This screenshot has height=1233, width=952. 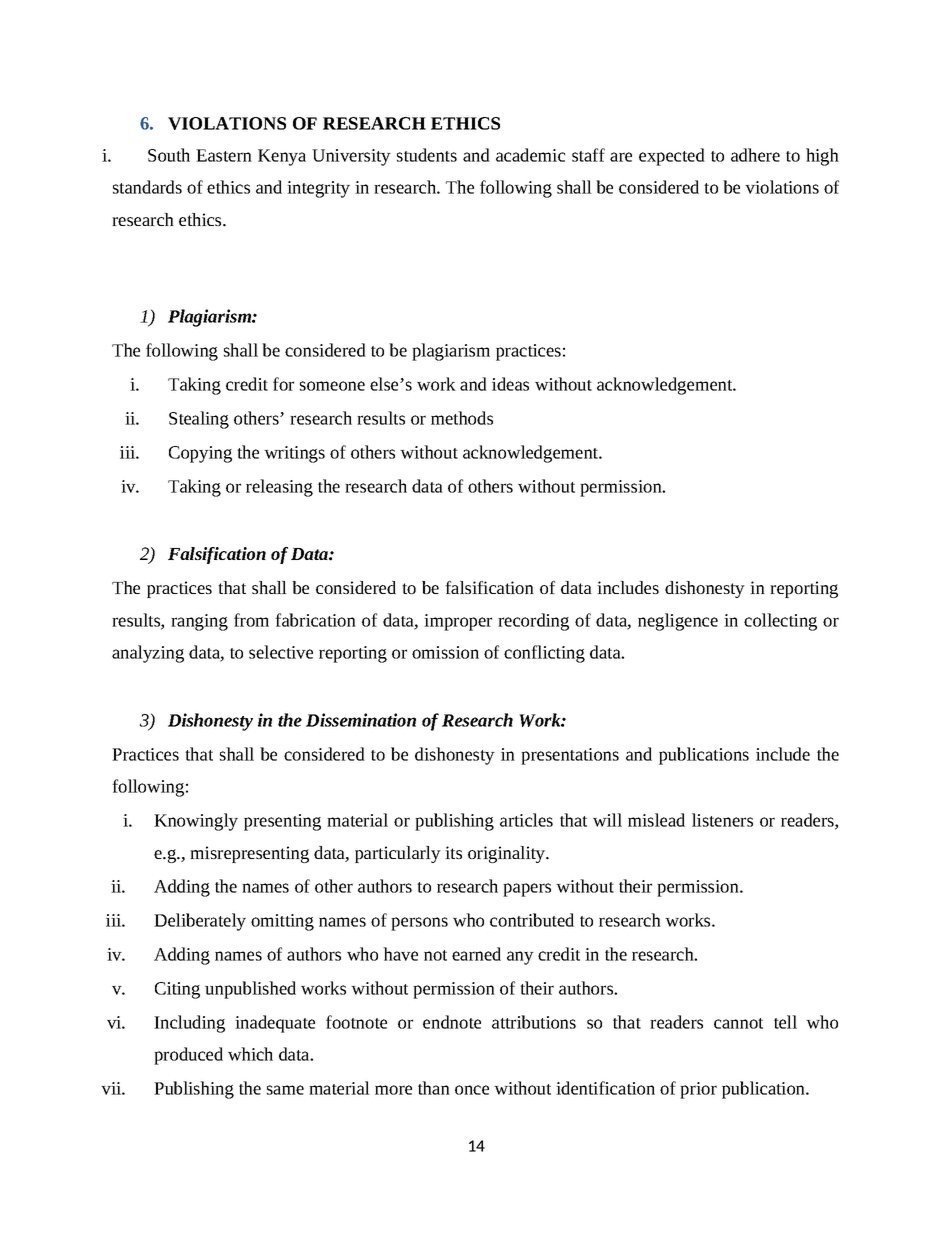 What do you see at coordinates (458, 622) in the screenshot?
I see `improper` at bounding box center [458, 622].
